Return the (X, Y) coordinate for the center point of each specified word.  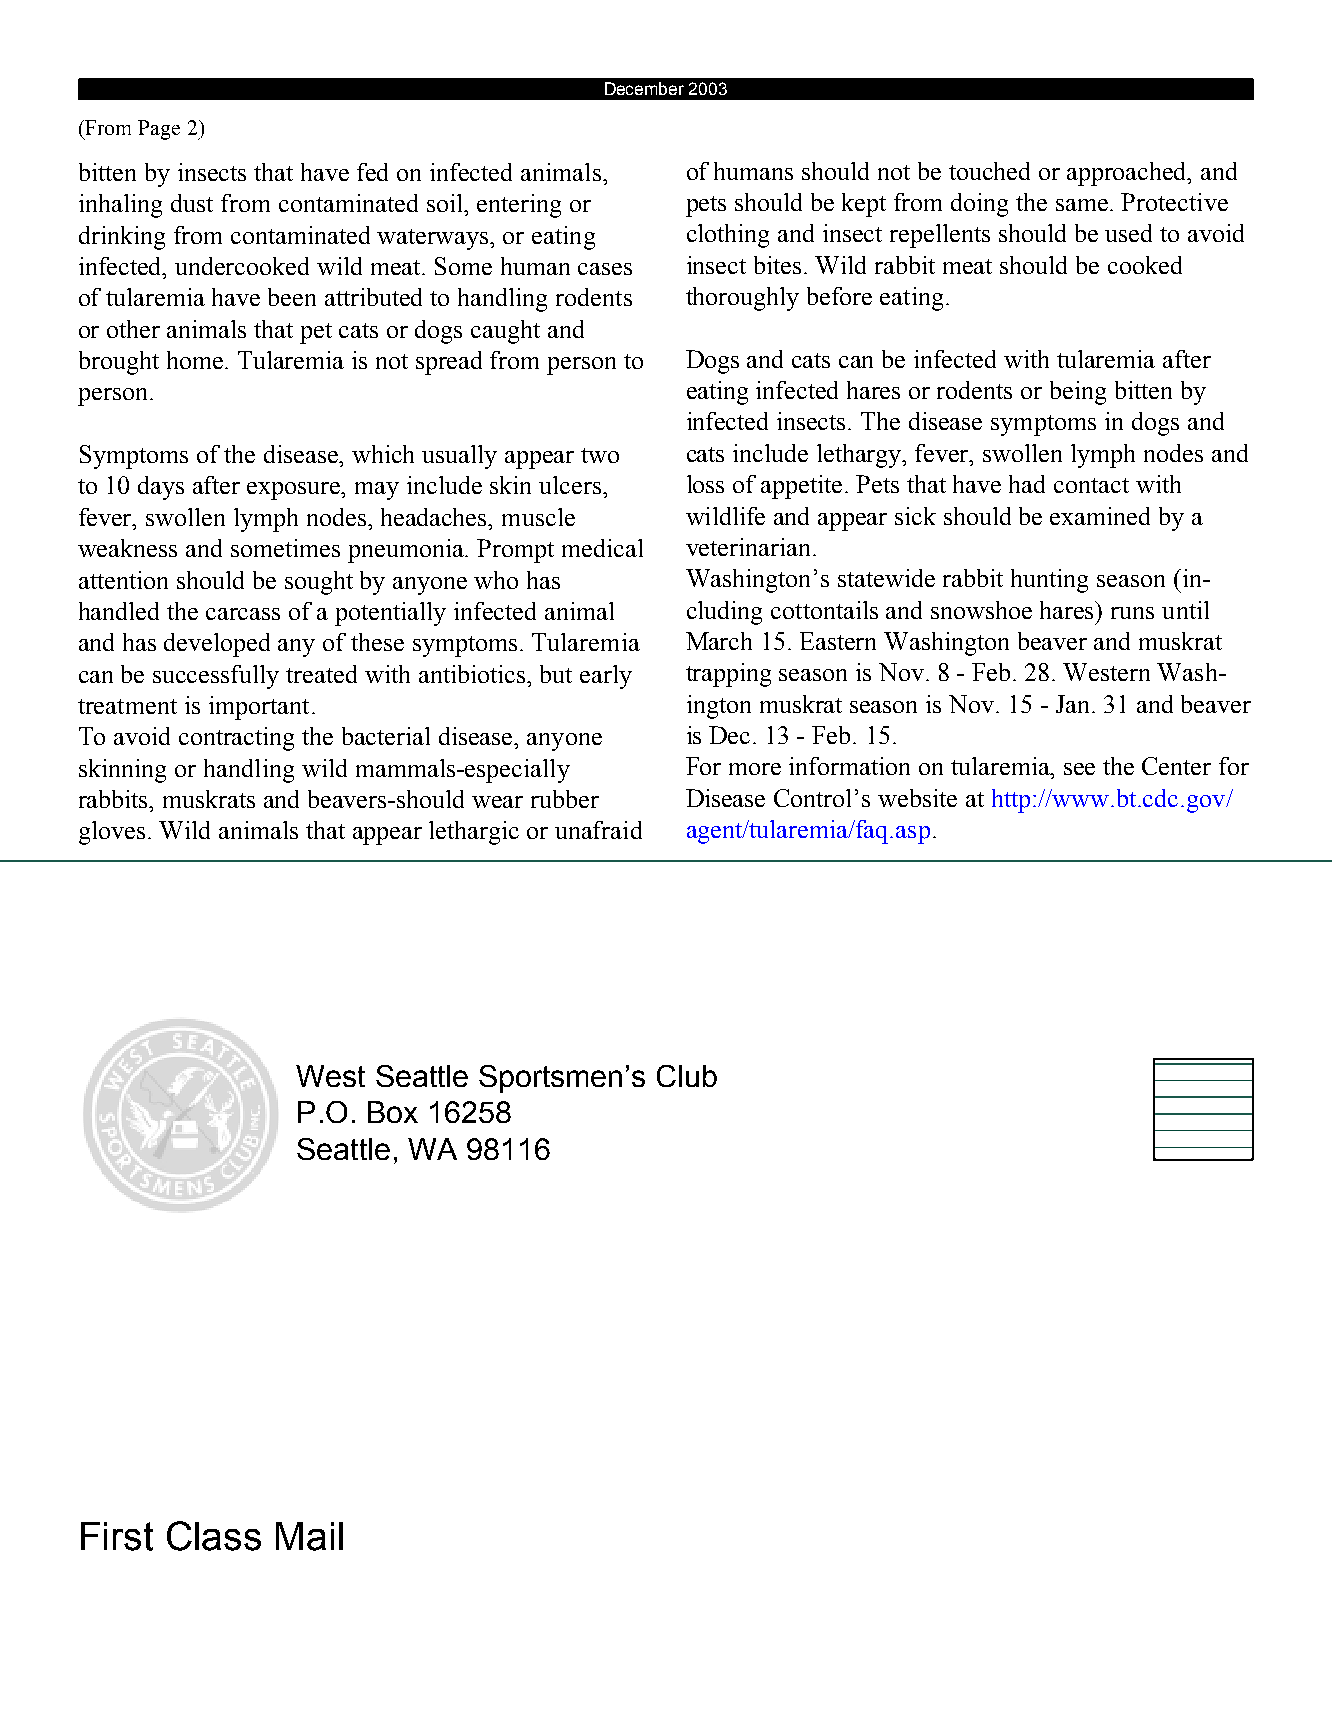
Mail (309, 1536)
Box (393, 1112)
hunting (1049, 581)
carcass (243, 614)
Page (159, 130)
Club (687, 1076)
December (644, 88)
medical (602, 548)
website (917, 798)
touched (989, 171)
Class (214, 1536)
